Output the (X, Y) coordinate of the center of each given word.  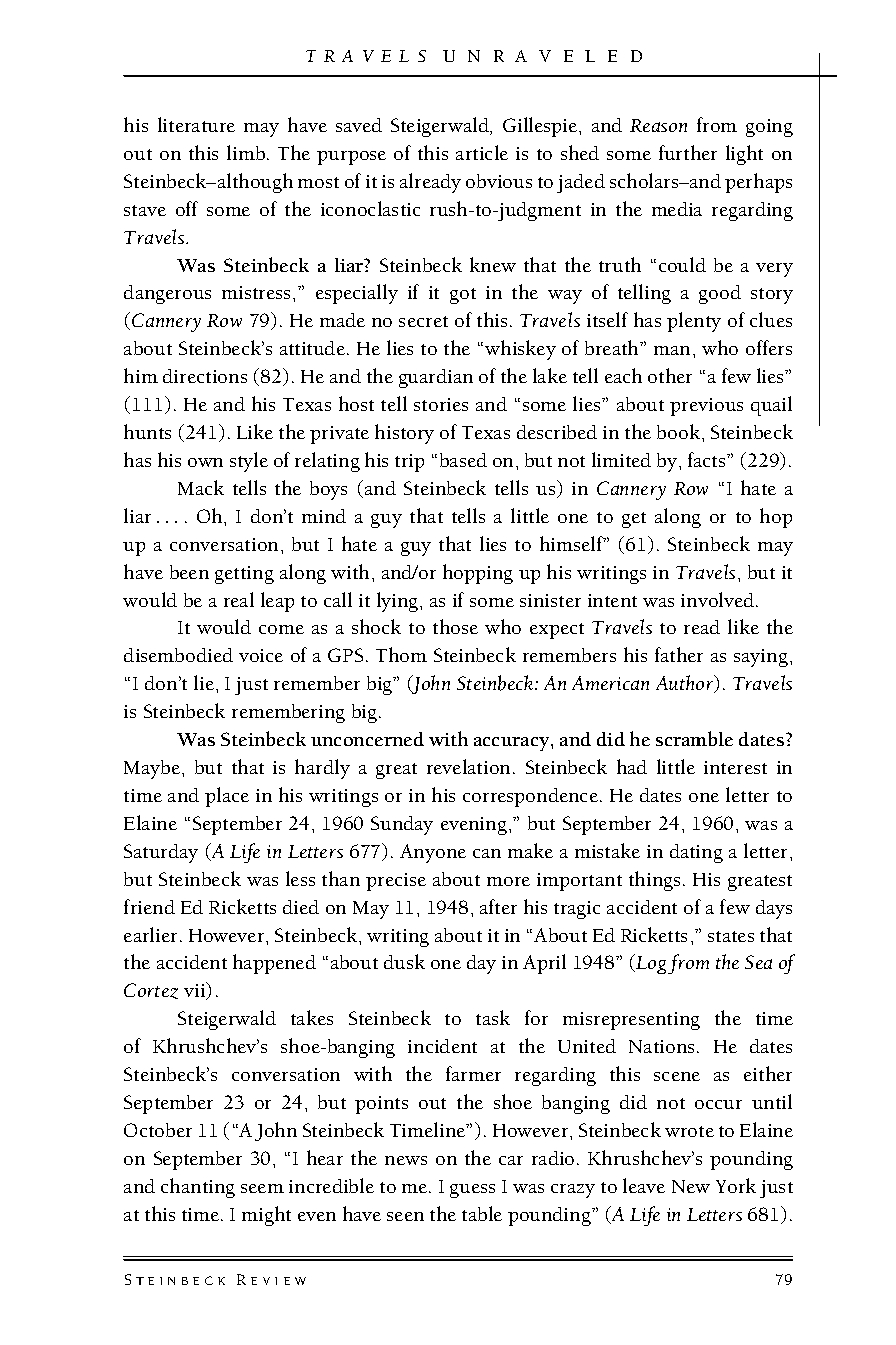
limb (247, 152)
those (455, 626)
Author (686, 684)
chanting (198, 1188)
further (688, 152)
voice (261, 655)
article (482, 152)
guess (472, 1191)
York (736, 1185)
